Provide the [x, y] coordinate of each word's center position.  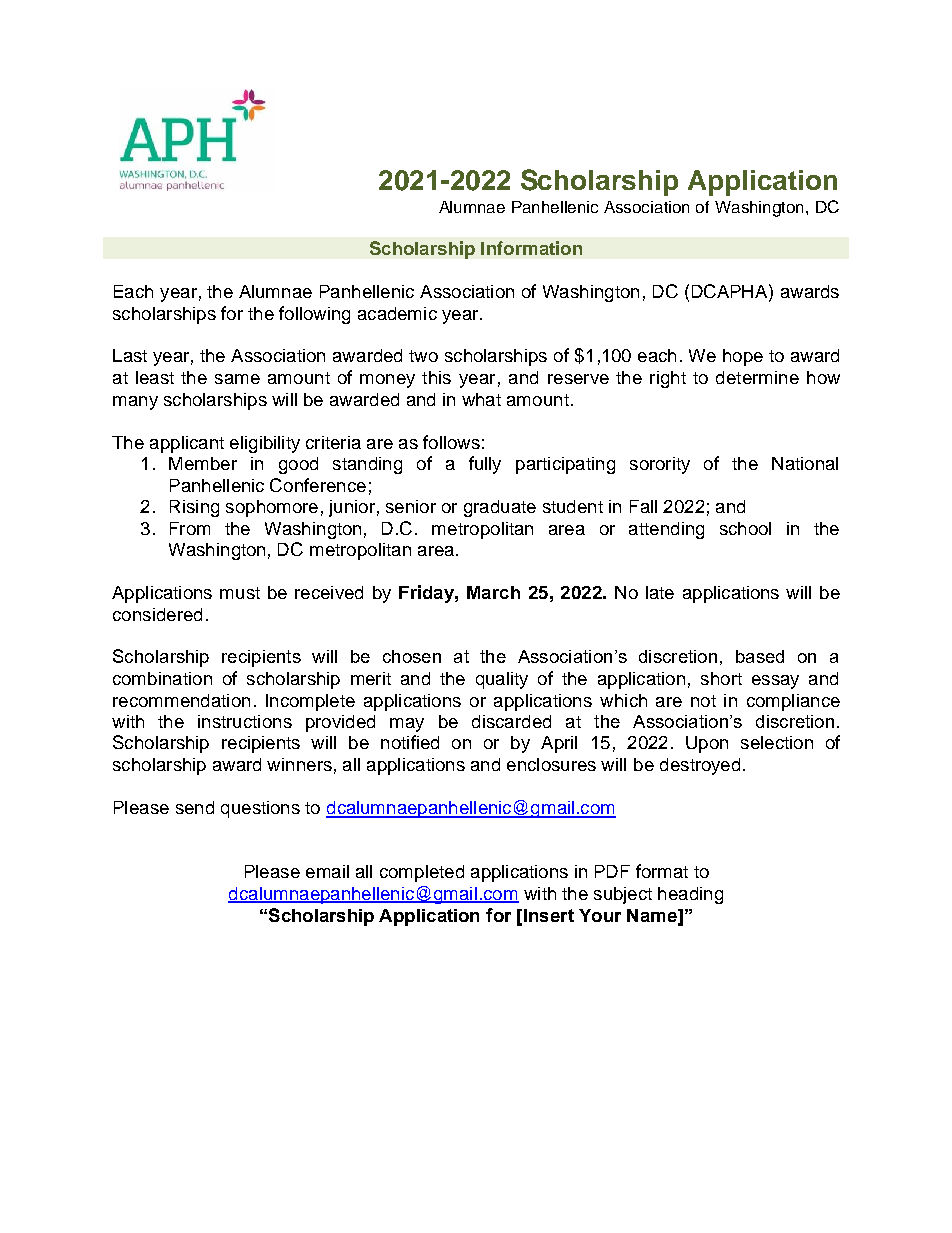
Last [130, 355]
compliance [793, 702]
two [423, 356]
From [190, 528]
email [327, 871]
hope [743, 357]
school [745, 528]
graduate [500, 508]
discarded [511, 721]
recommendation [181, 700]
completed [422, 873]
